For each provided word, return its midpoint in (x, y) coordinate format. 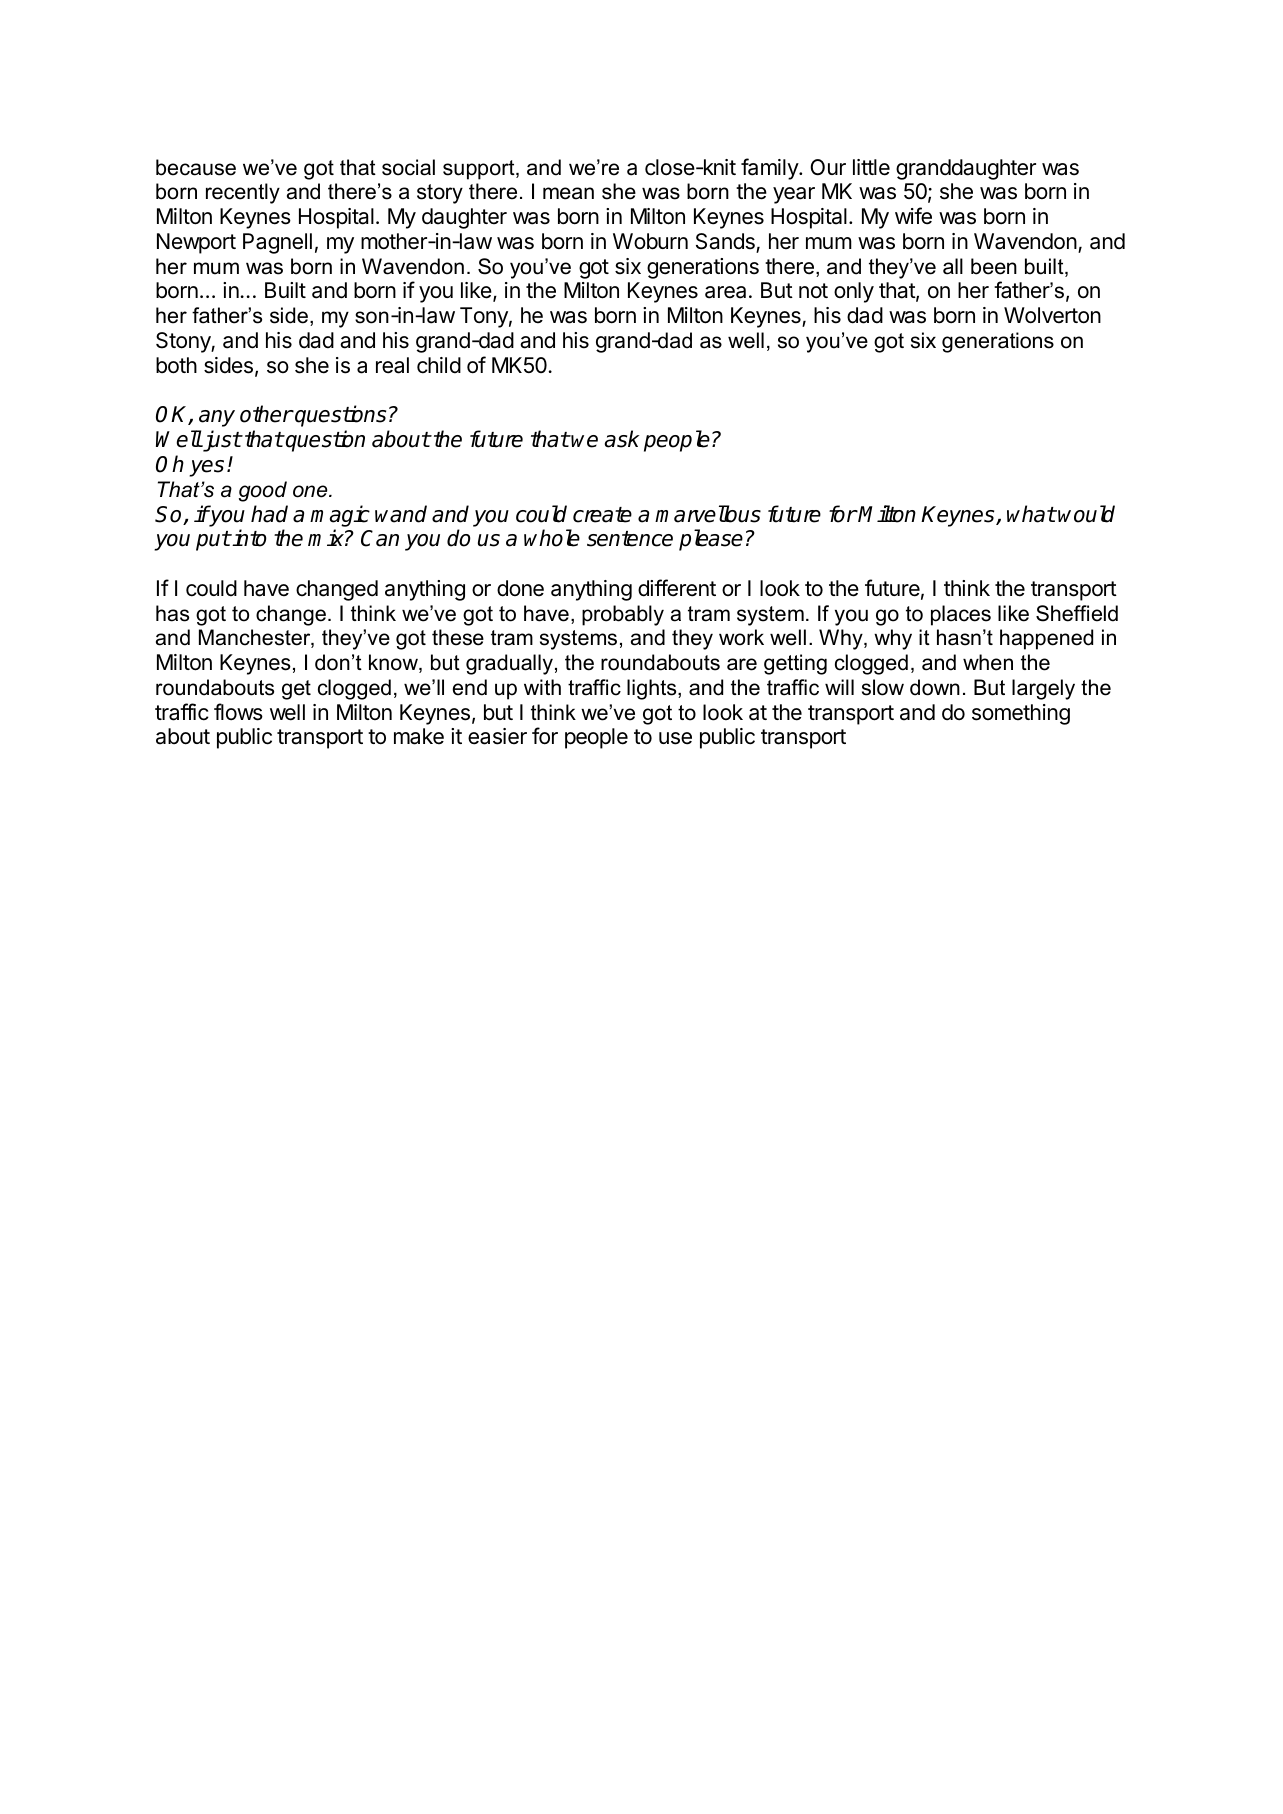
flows (238, 712)
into (249, 538)
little (871, 167)
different (677, 588)
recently (243, 193)
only (854, 292)
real (392, 365)
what (1031, 514)
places (961, 615)
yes (206, 468)
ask (622, 439)
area (725, 292)
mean (568, 193)
